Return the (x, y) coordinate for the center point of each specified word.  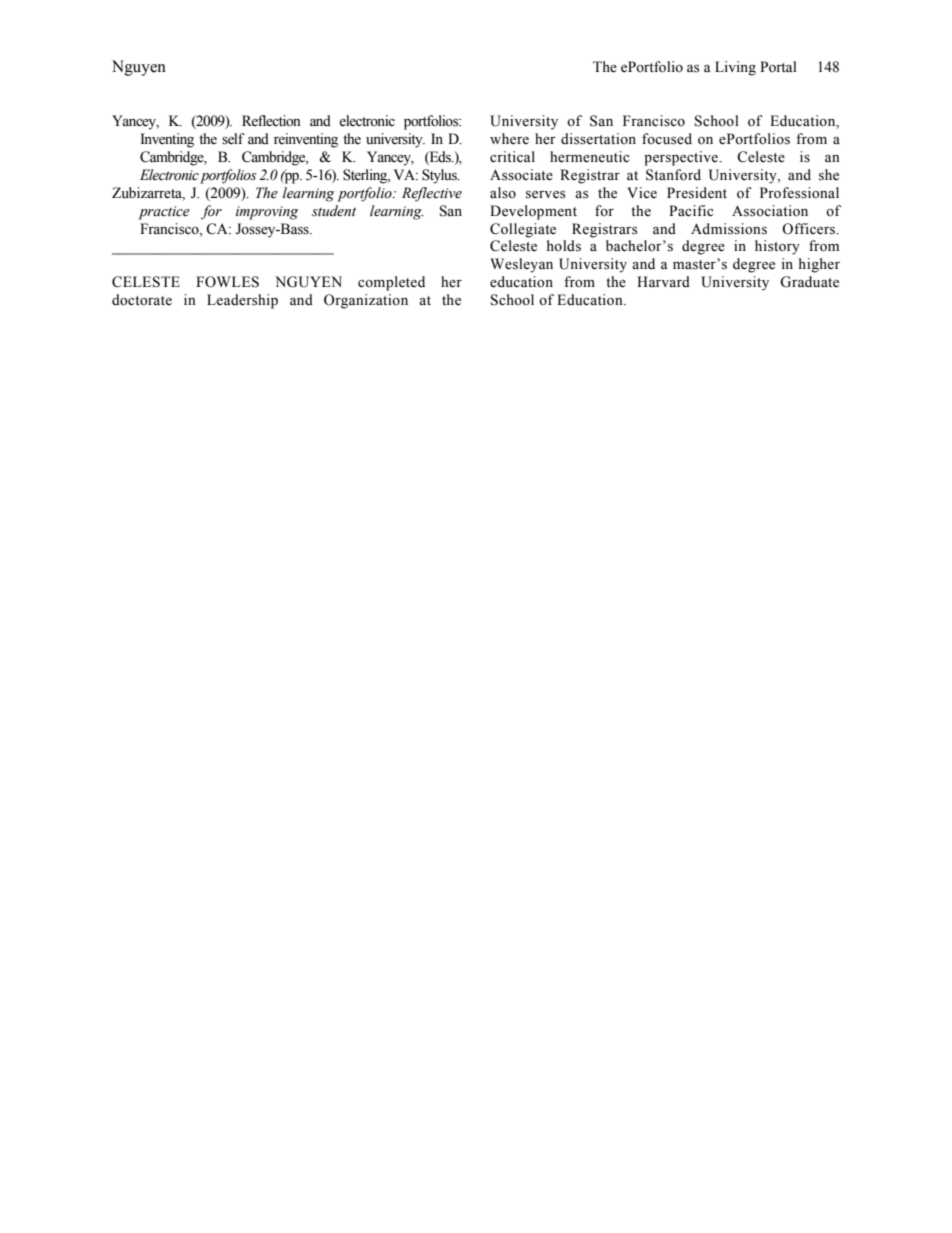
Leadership (242, 301)
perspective (682, 158)
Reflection (271, 121)
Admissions (729, 229)
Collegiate (523, 230)
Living (735, 68)
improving (267, 213)
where (509, 139)
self (233, 139)
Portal (778, 67)
